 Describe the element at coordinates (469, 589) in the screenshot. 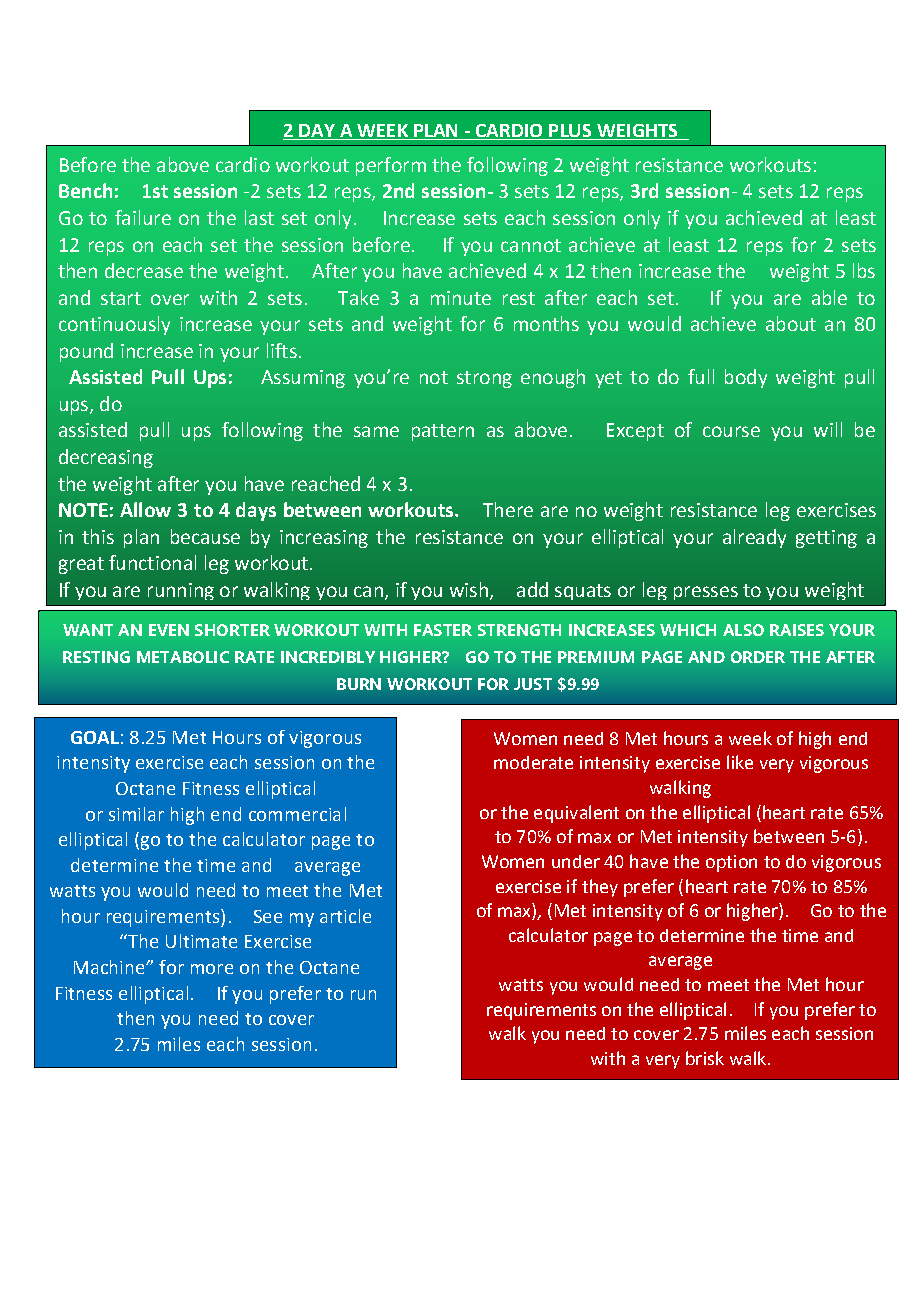

I see `wish` at that location.
